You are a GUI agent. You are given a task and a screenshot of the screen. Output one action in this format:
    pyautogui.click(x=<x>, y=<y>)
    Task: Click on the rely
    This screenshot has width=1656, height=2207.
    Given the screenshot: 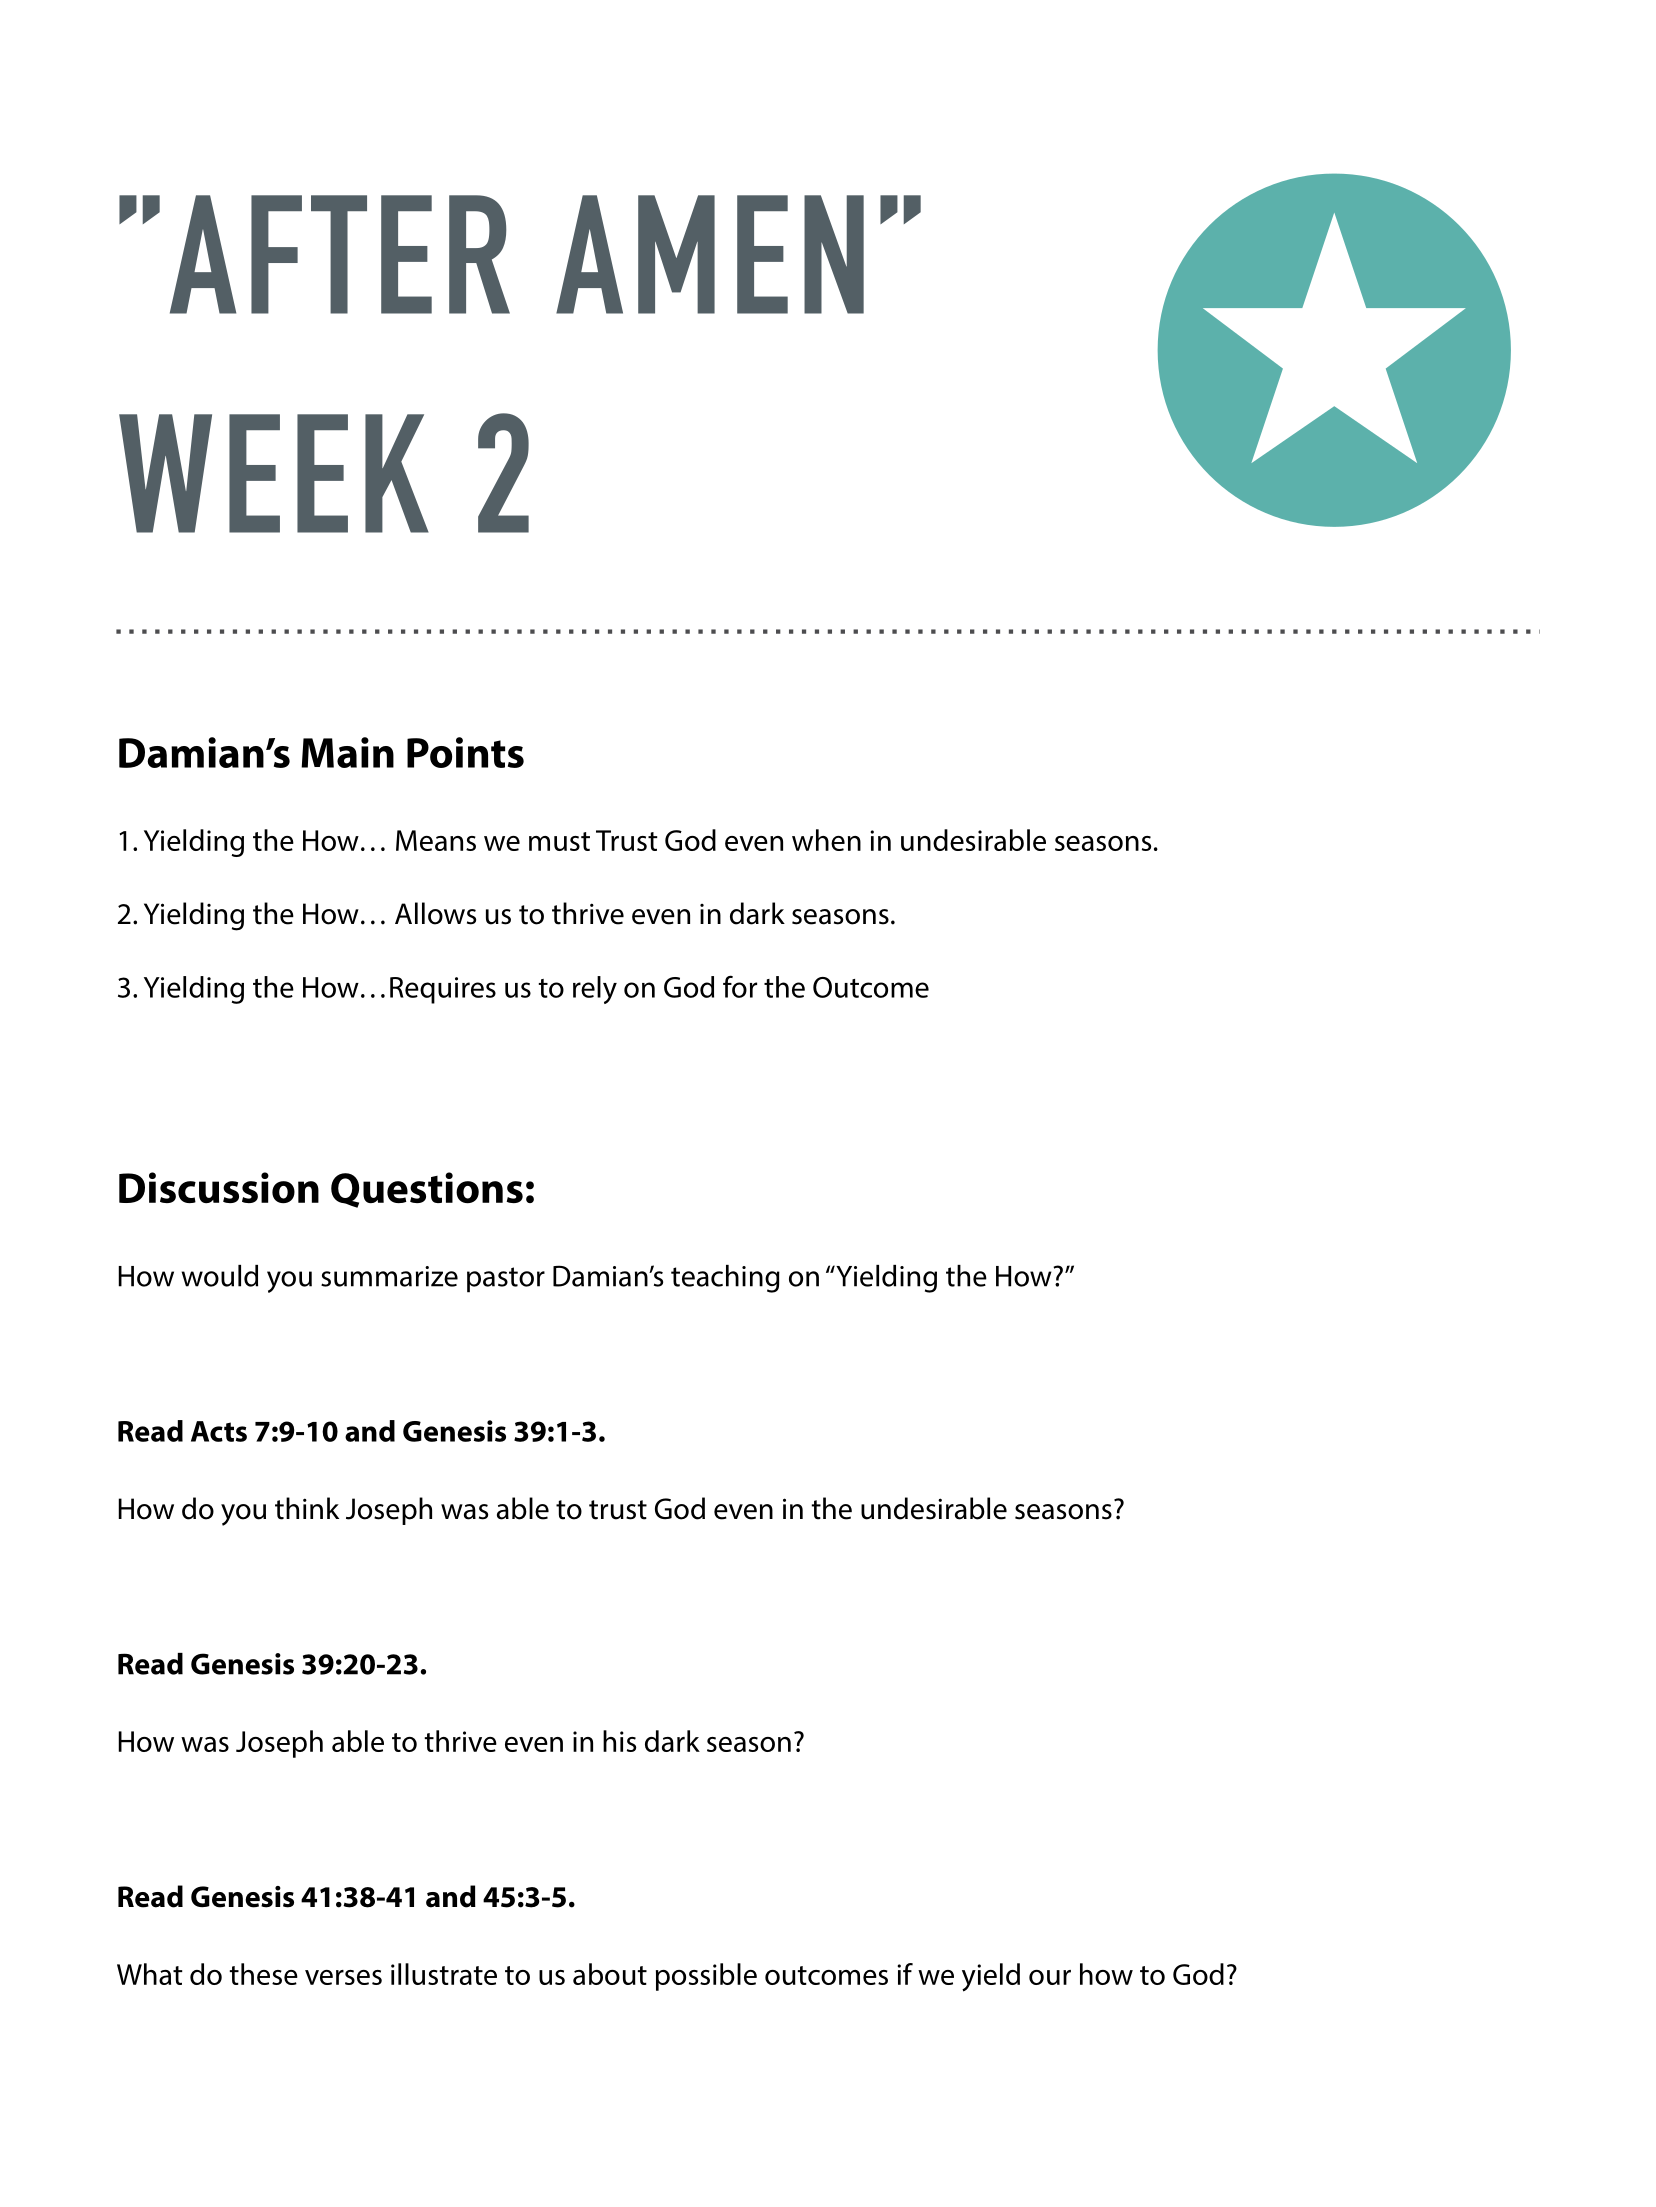 What is the action you would take?
    pyautogui.click(x=595, y=990)
